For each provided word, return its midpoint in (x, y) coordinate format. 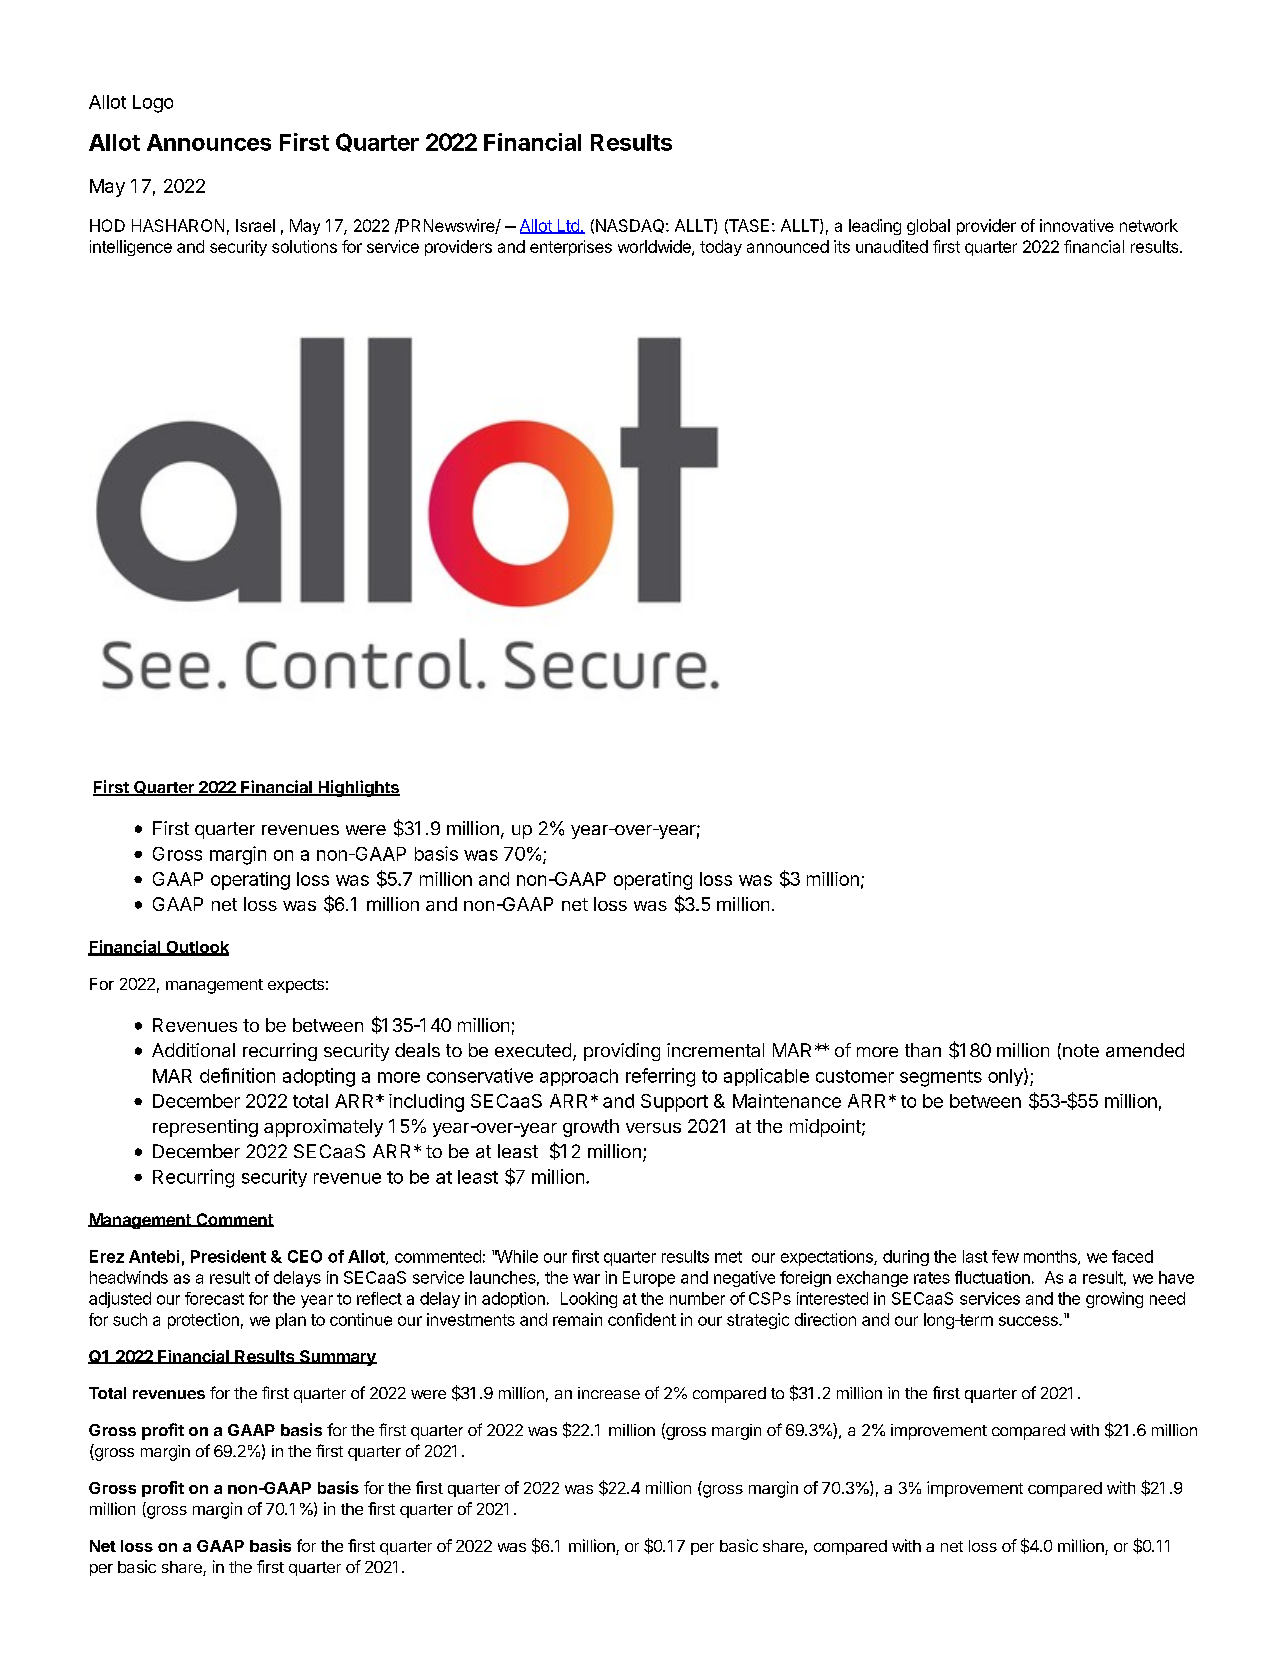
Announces (209, 142)
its (842, 246)
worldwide (655, 247)
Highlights (358, 788)
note (1081, 1050)
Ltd (568, 226)
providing (622, 1052)
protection (203, 1321)
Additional (193, 1050)
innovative (1077, 225)
